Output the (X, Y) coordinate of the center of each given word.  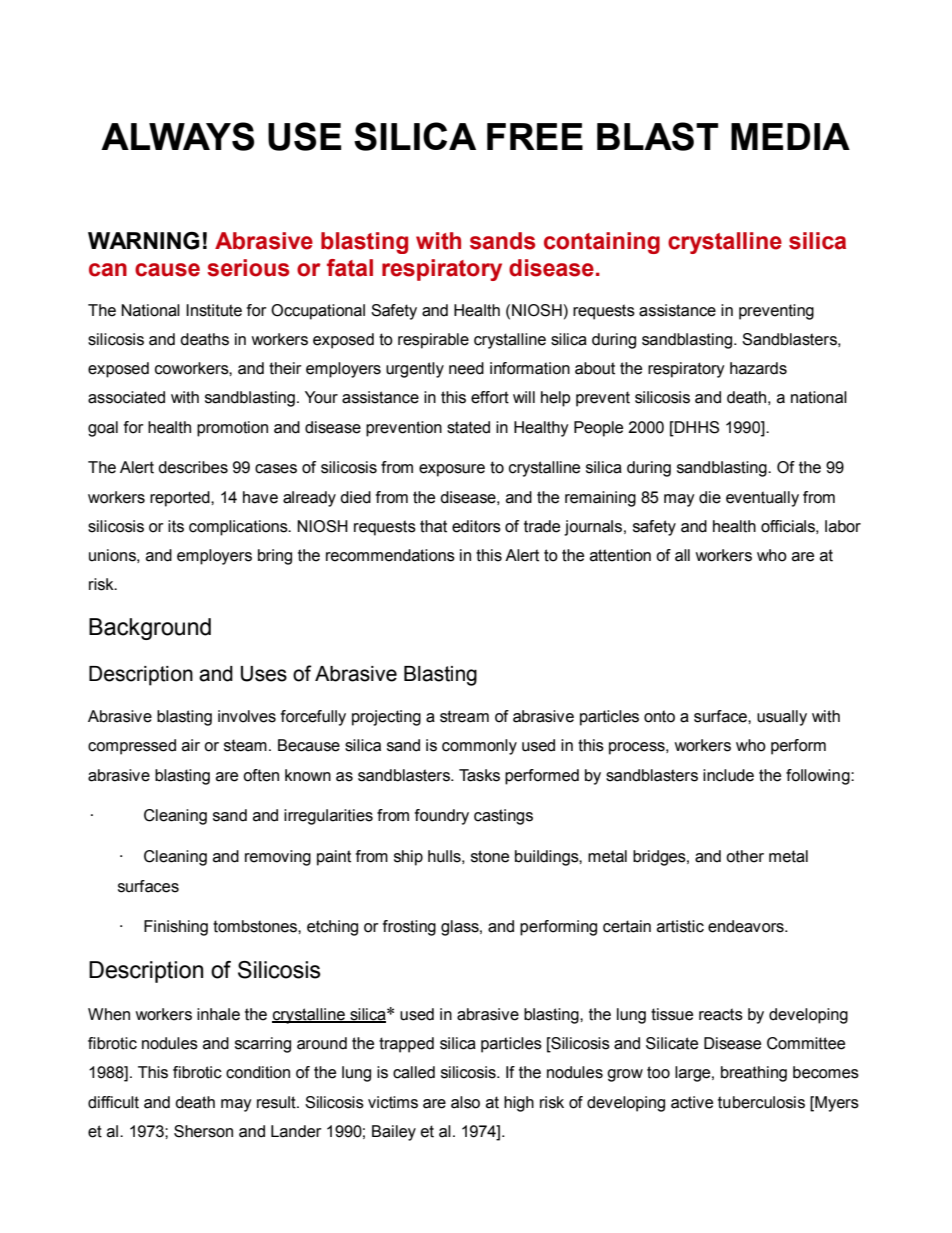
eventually (762, 499)
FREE (535, 136)
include (728, 775)
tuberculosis (761, 1102)
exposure (452, 470)
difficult (113, 1102)
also (465, 1102)
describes (193, 467)
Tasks (479, 775)
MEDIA (790, 136)
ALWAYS (177, 136)
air (191, 745)
